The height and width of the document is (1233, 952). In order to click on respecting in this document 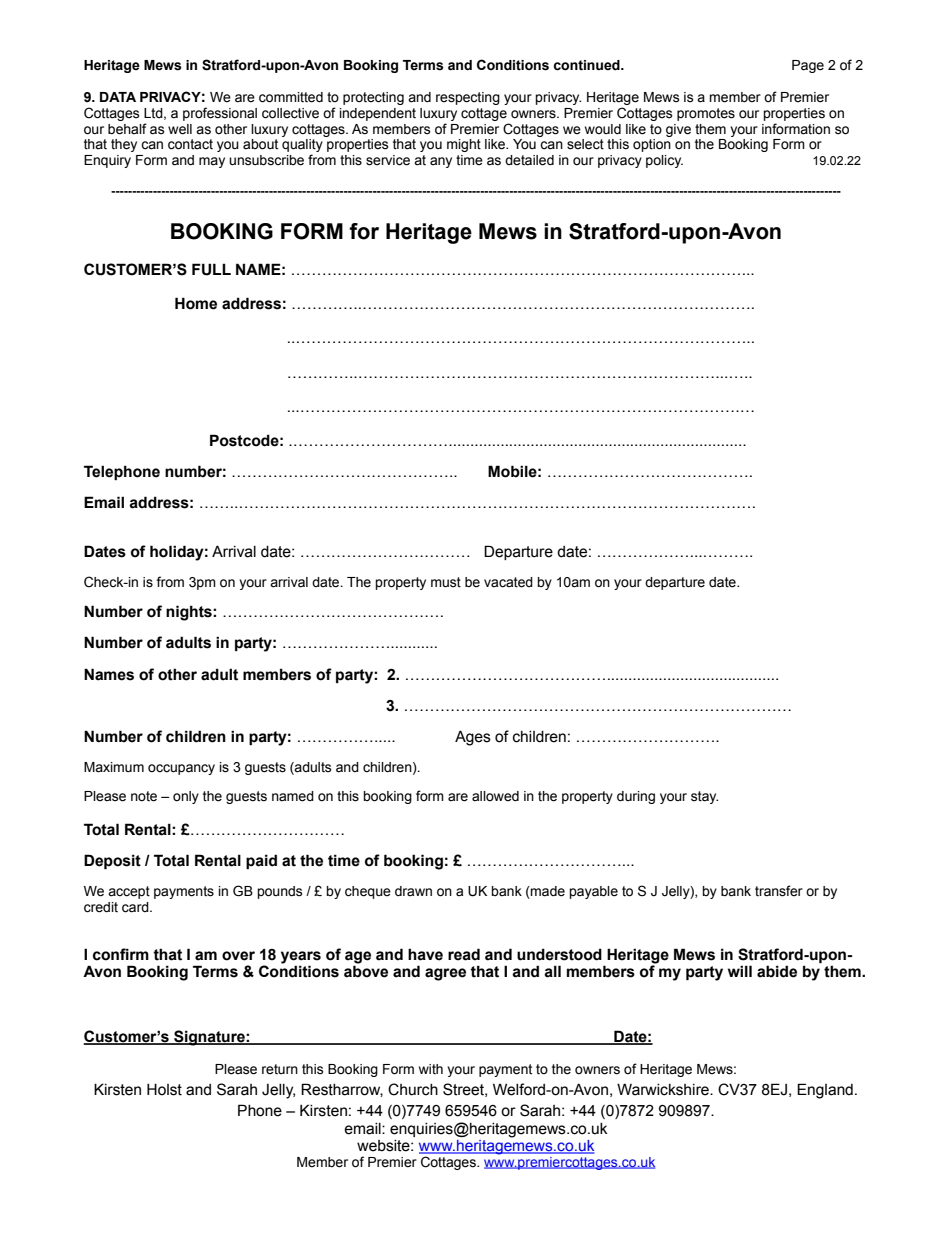, I will do `click(468, 98)`.
